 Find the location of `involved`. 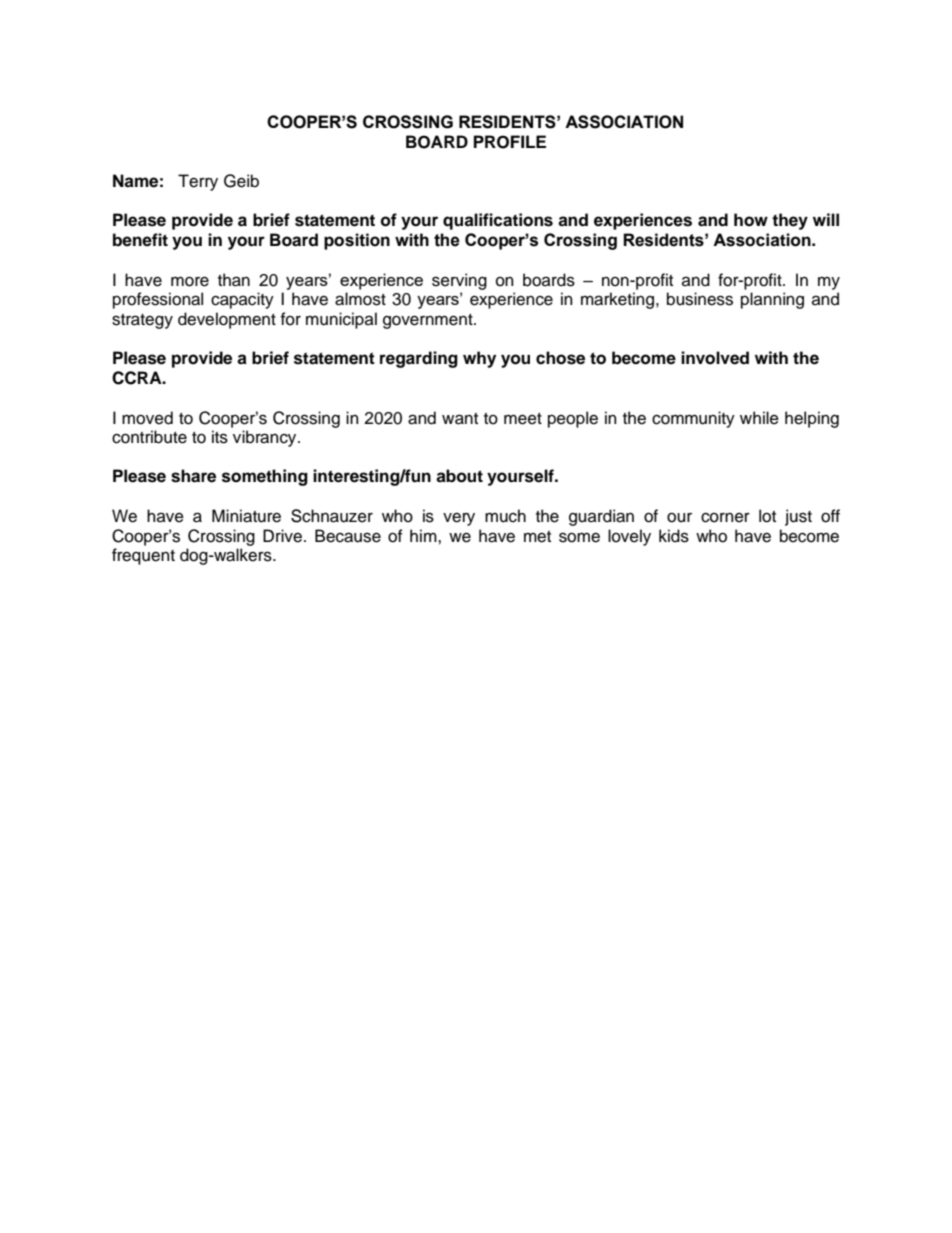

involved is located at coordinates (715, 358).
